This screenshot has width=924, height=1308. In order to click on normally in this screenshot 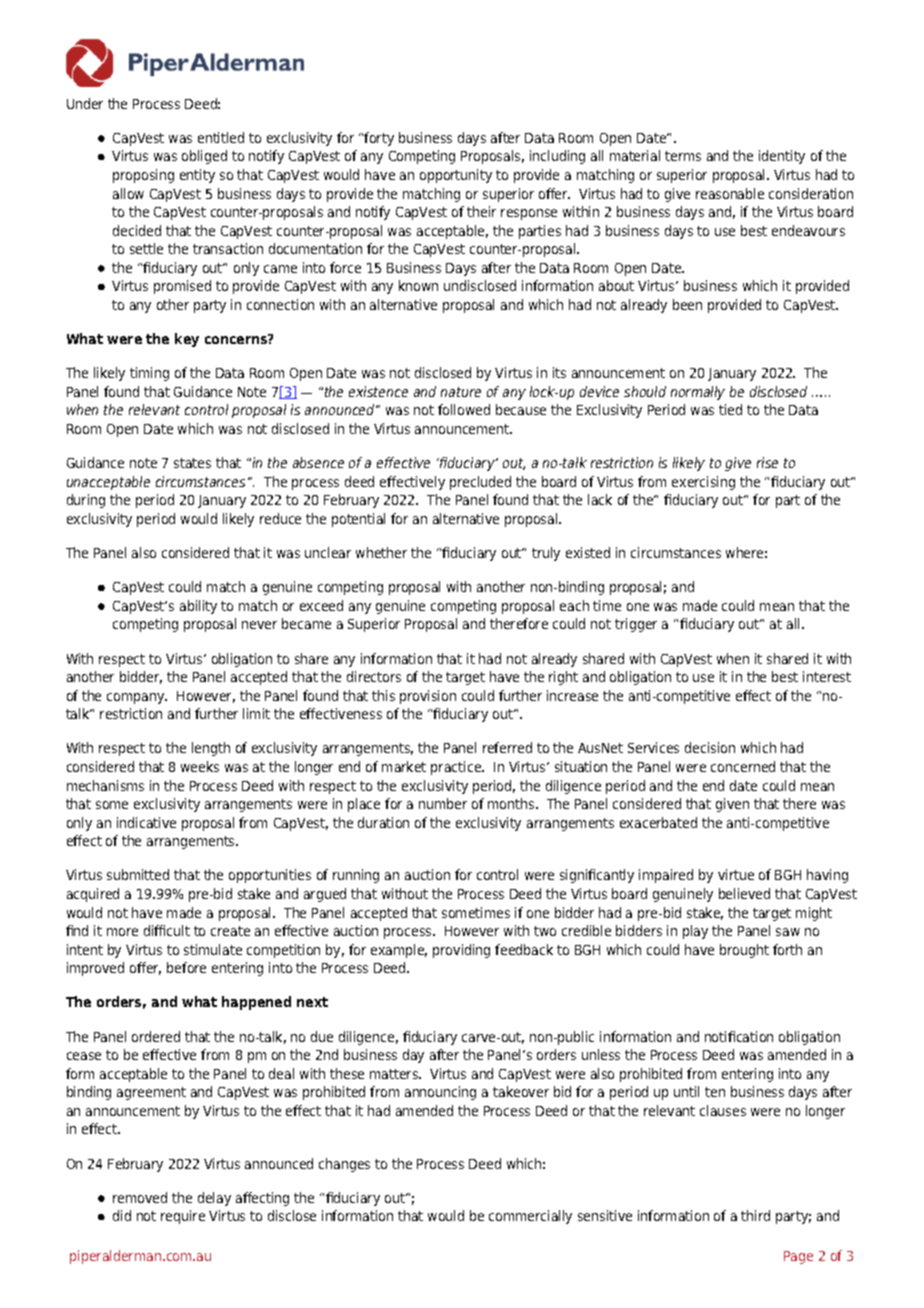, I will do `click(698, 393)`.
